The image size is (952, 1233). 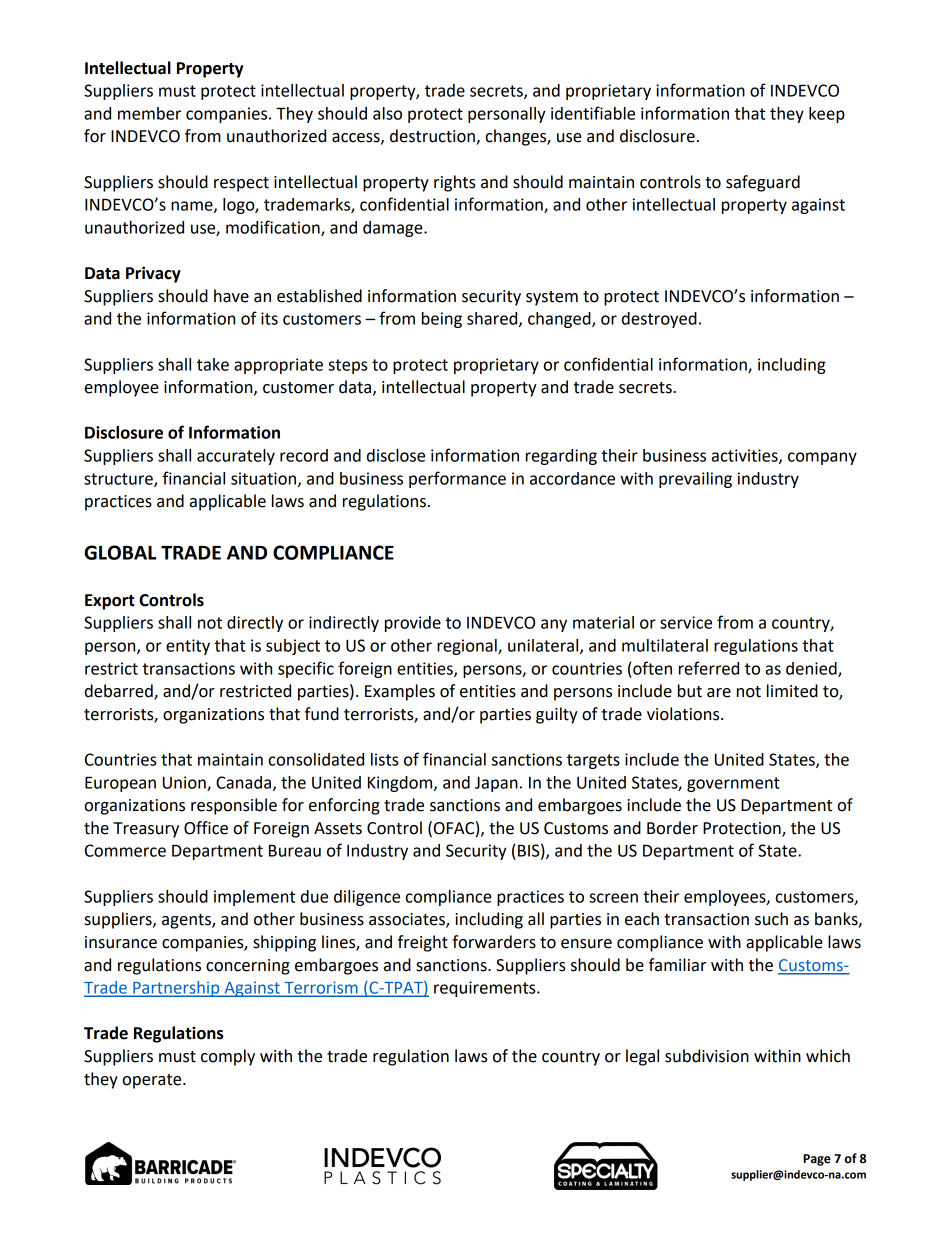 What do you see at coordinates (153, 1081) in the page?
I see `operate` at bounding box center [153, 1081].
